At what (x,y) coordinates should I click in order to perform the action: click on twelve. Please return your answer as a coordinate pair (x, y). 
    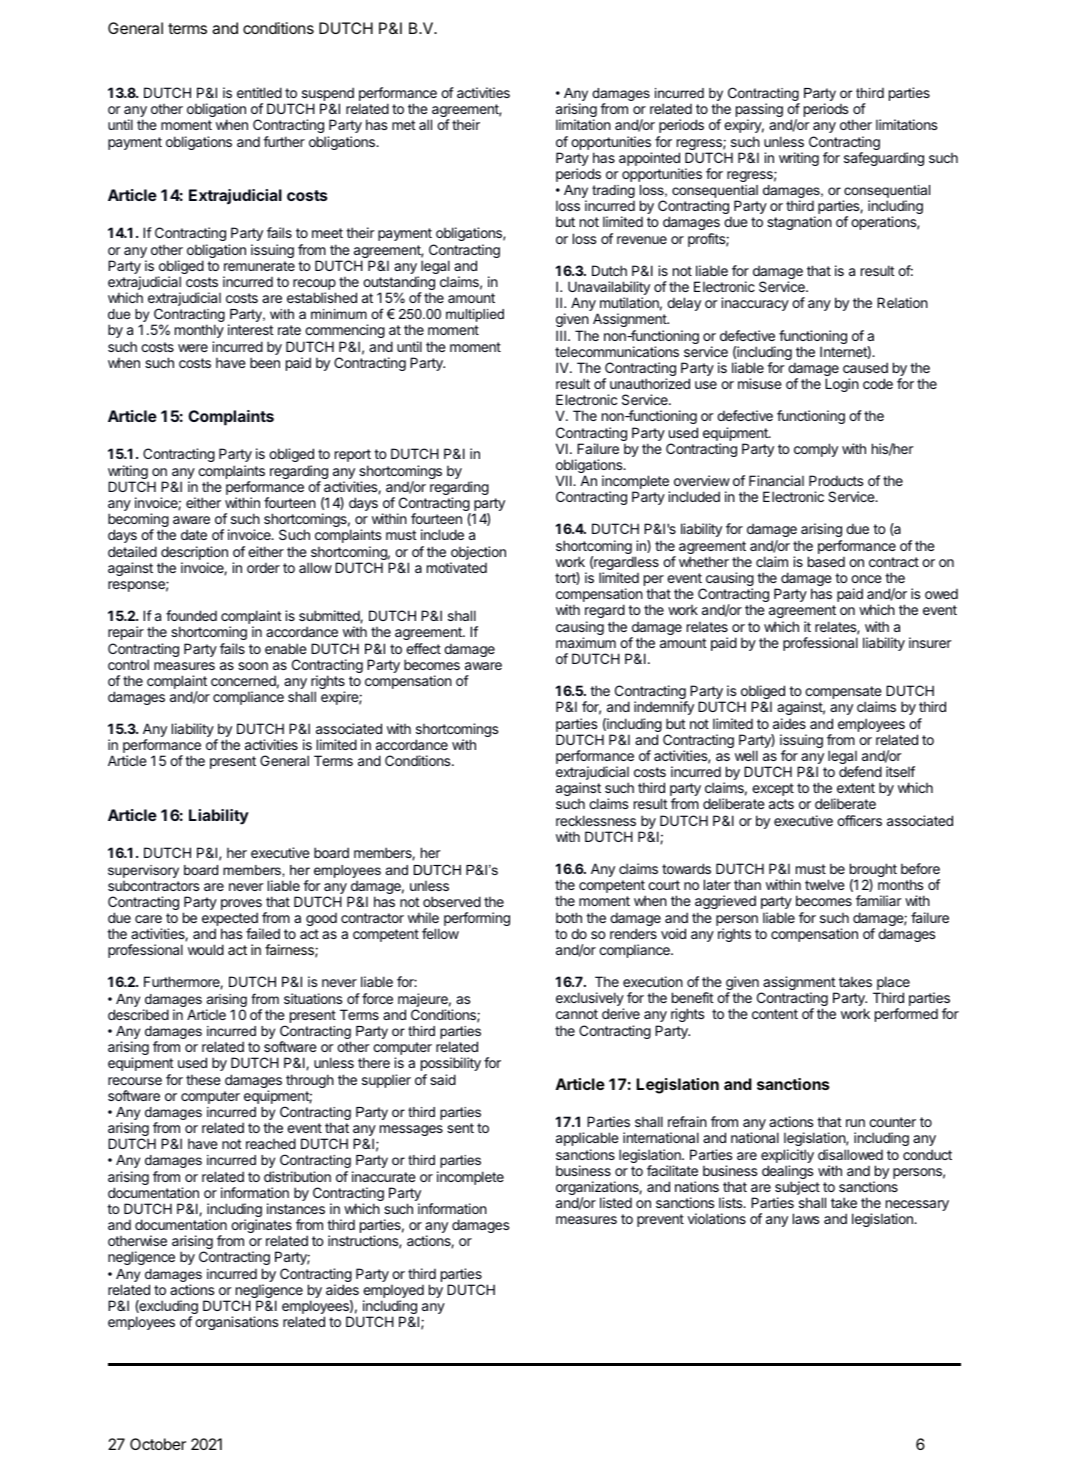
    Looking at the image, I should click on (825, 884).
